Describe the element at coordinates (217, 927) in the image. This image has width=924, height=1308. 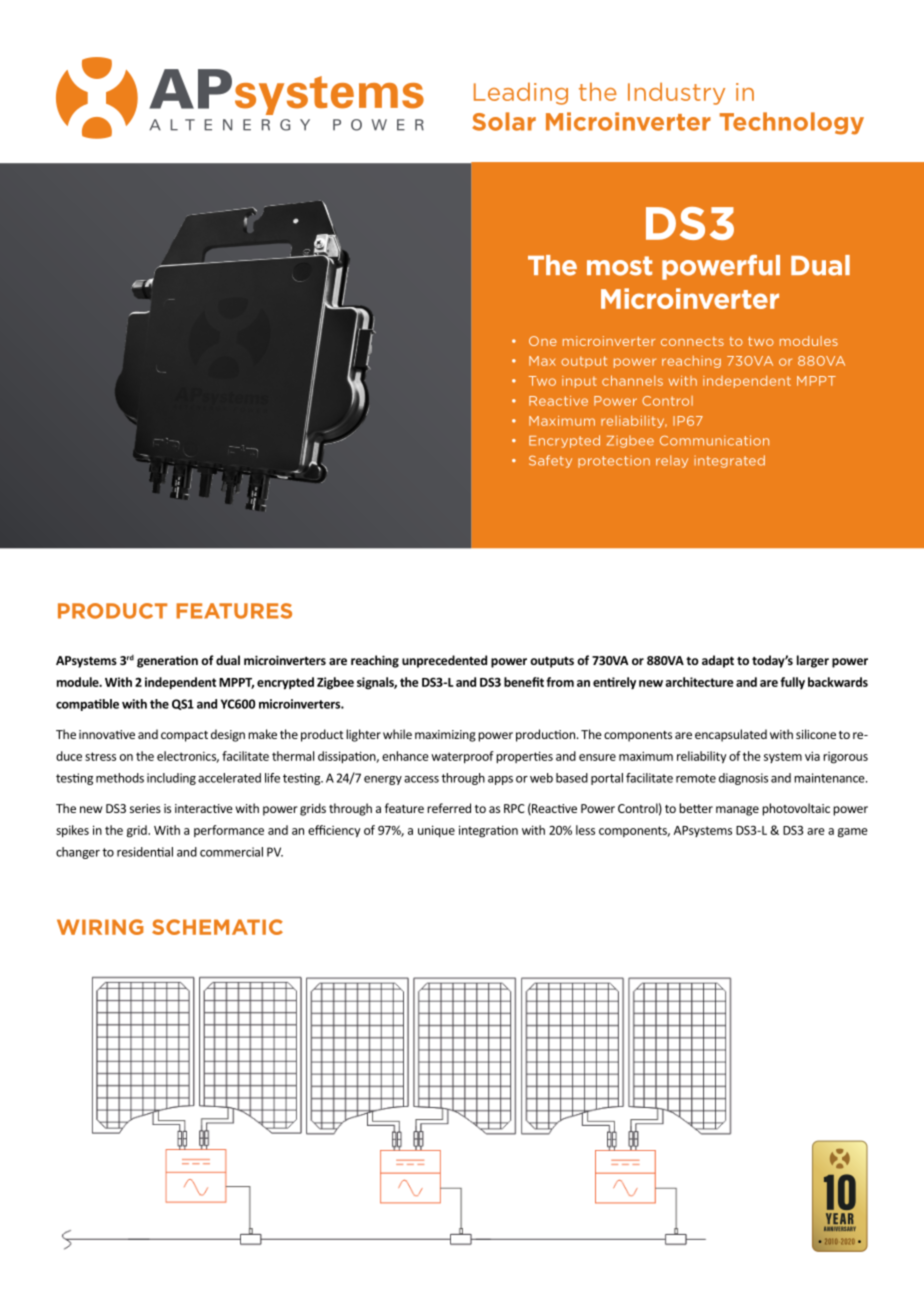
I see `SCHEMATIC` at that location.
